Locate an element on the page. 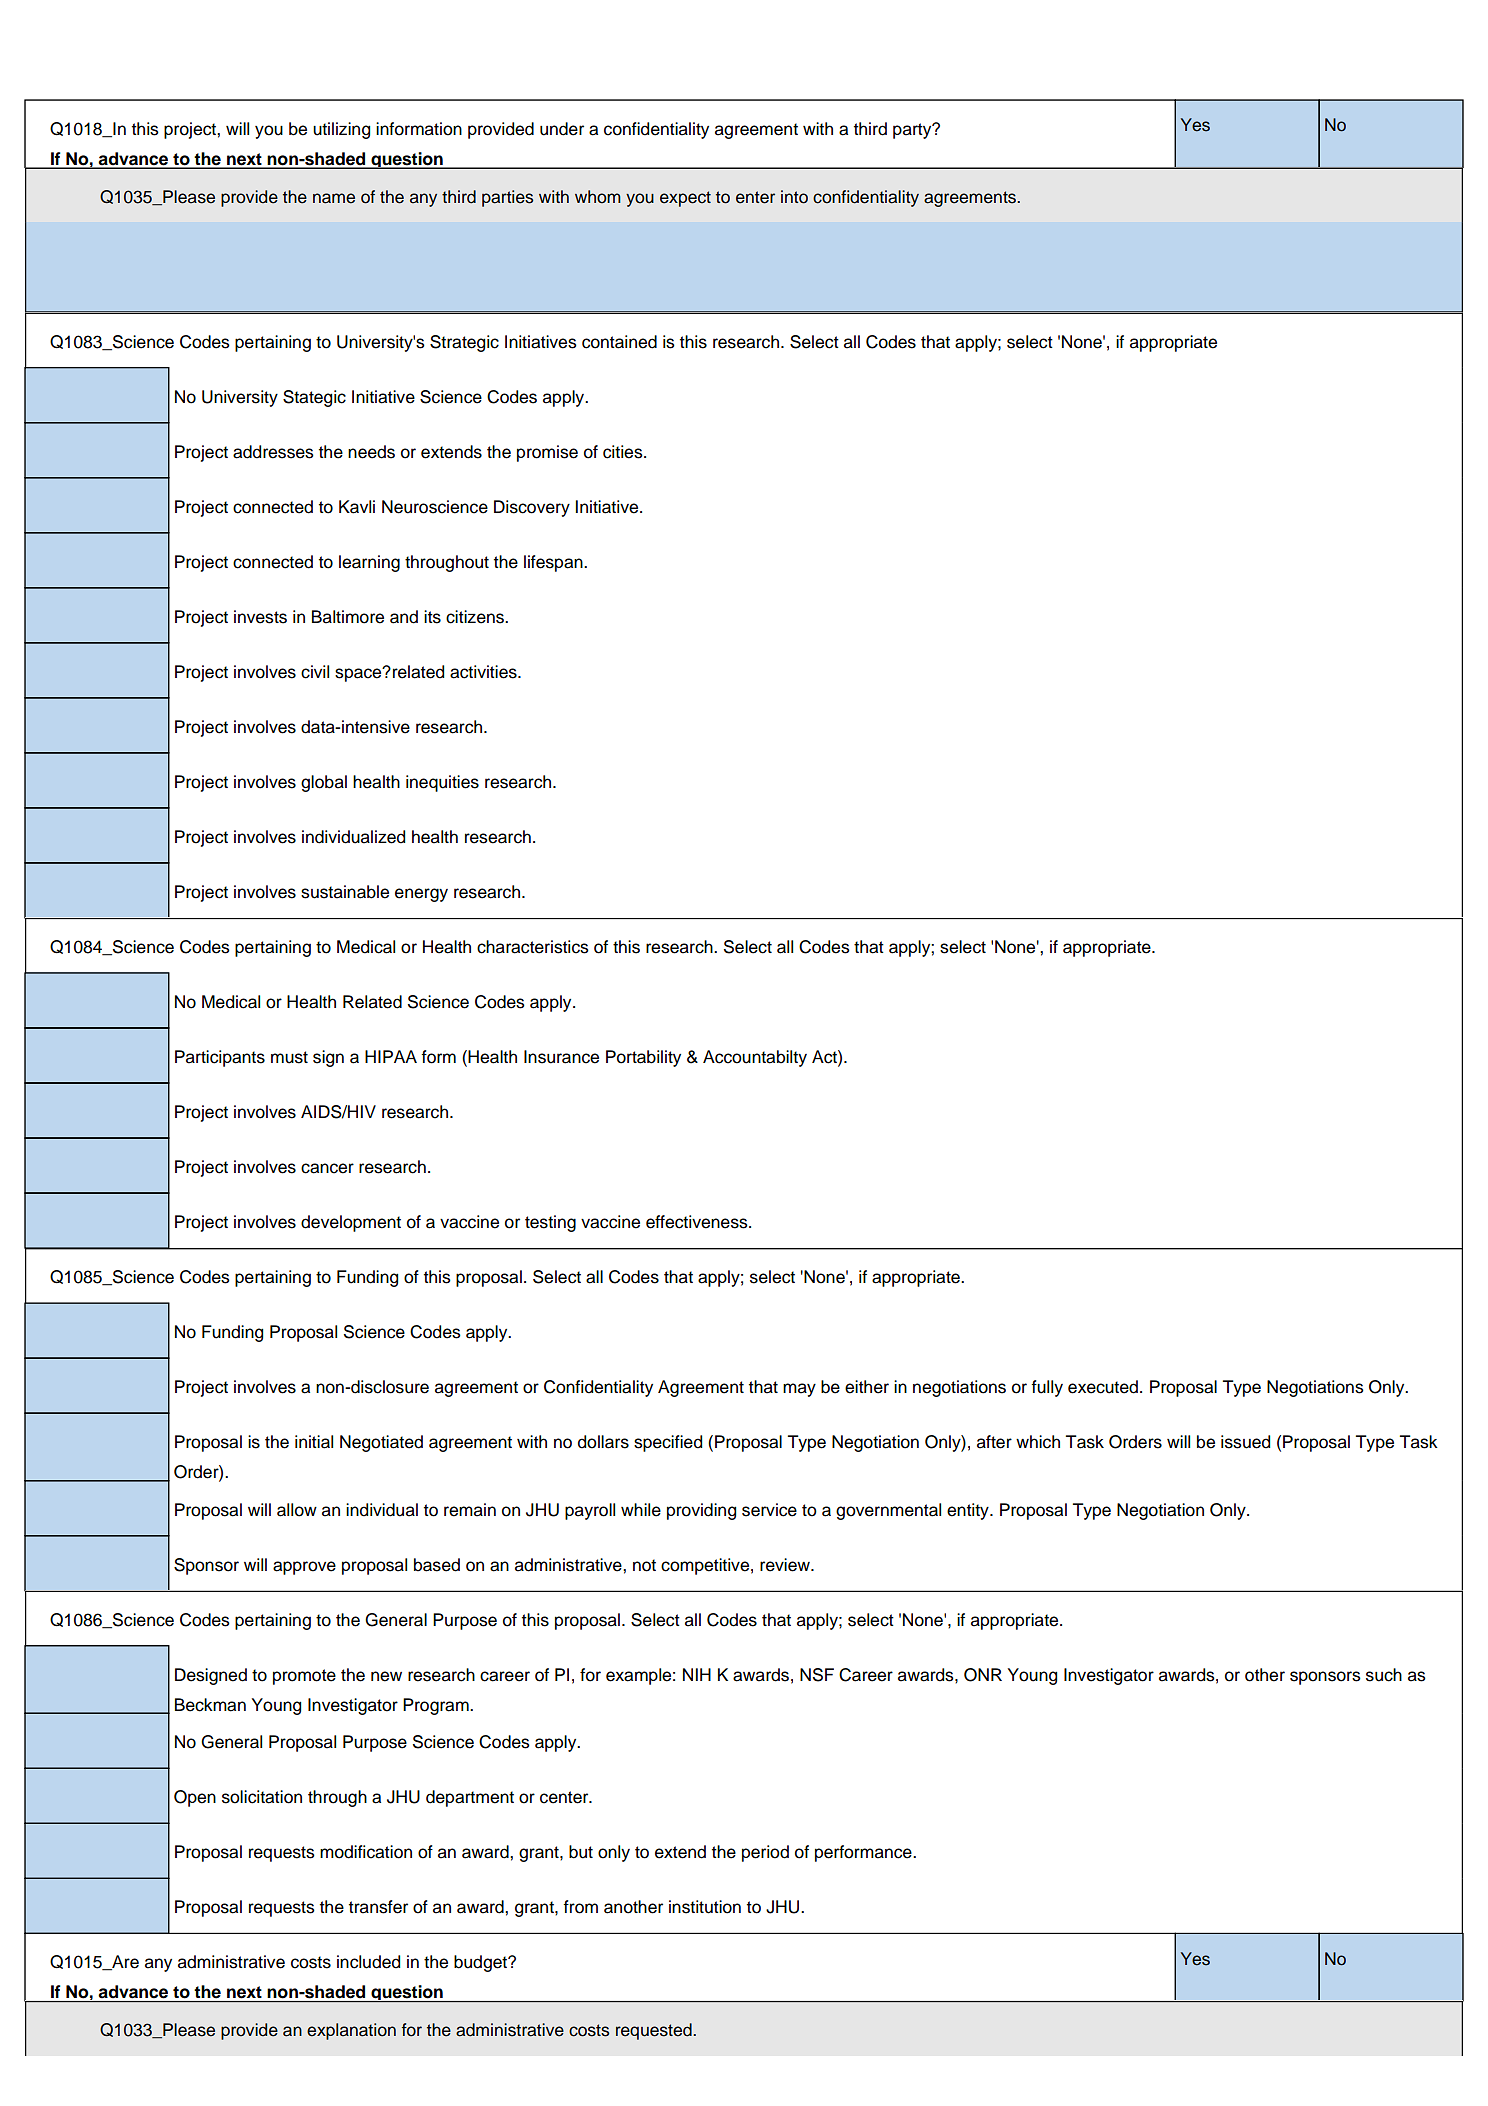 This image has height=2106, width=1488. included is located at coordinates (368, 1962).
